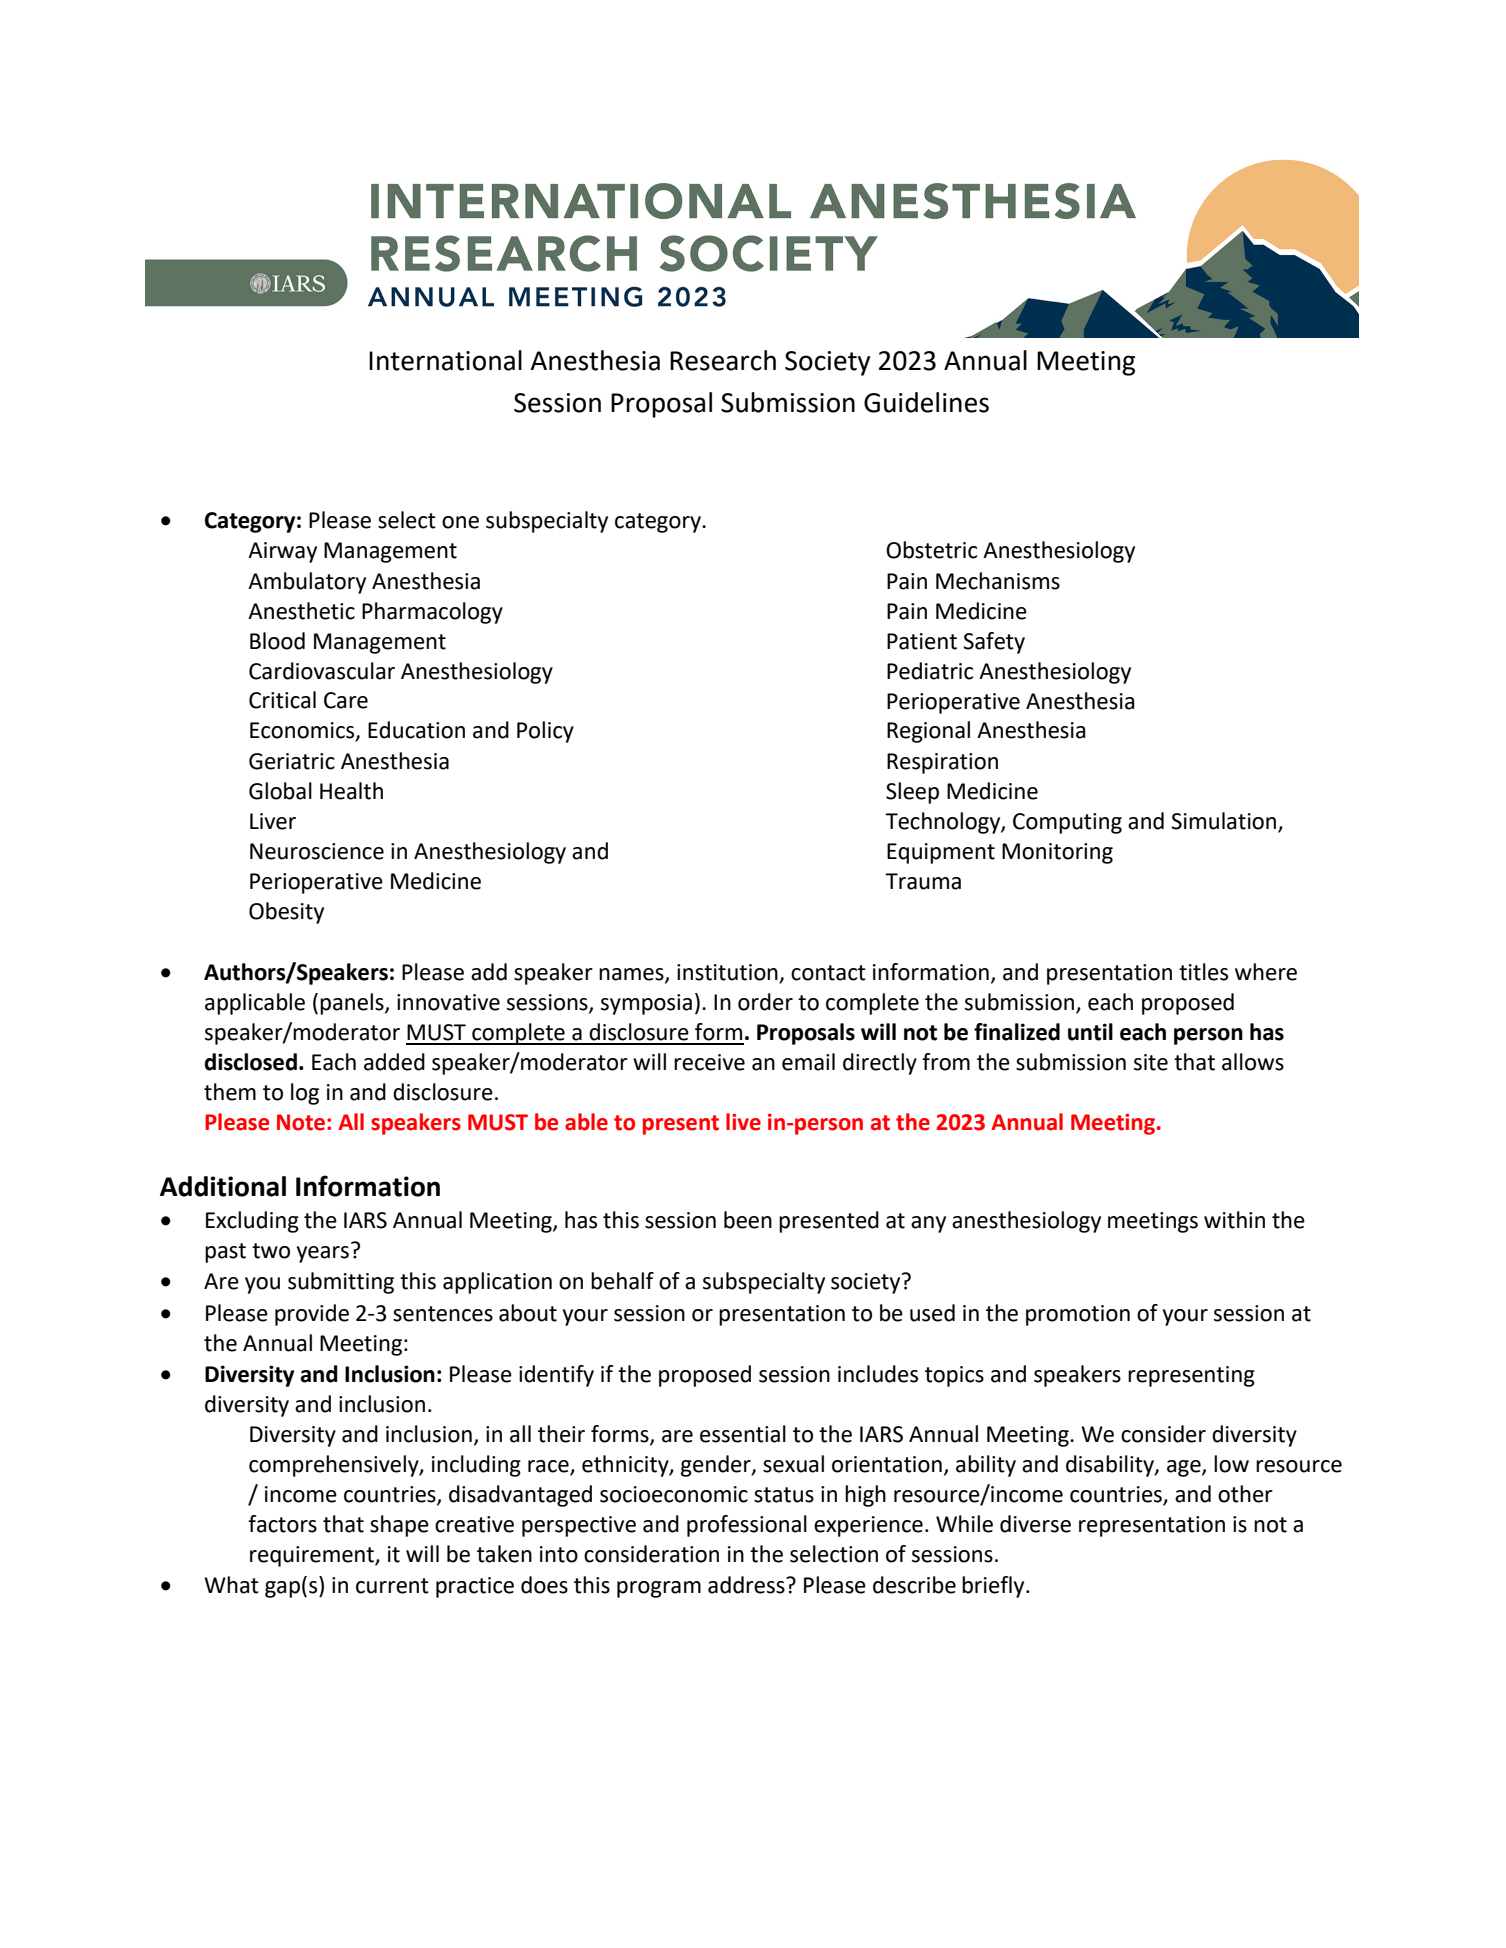 This image has width=1506, height=1948. Describe the element at coordinates (1234, 1220) in the image. I see `within` at that location.
